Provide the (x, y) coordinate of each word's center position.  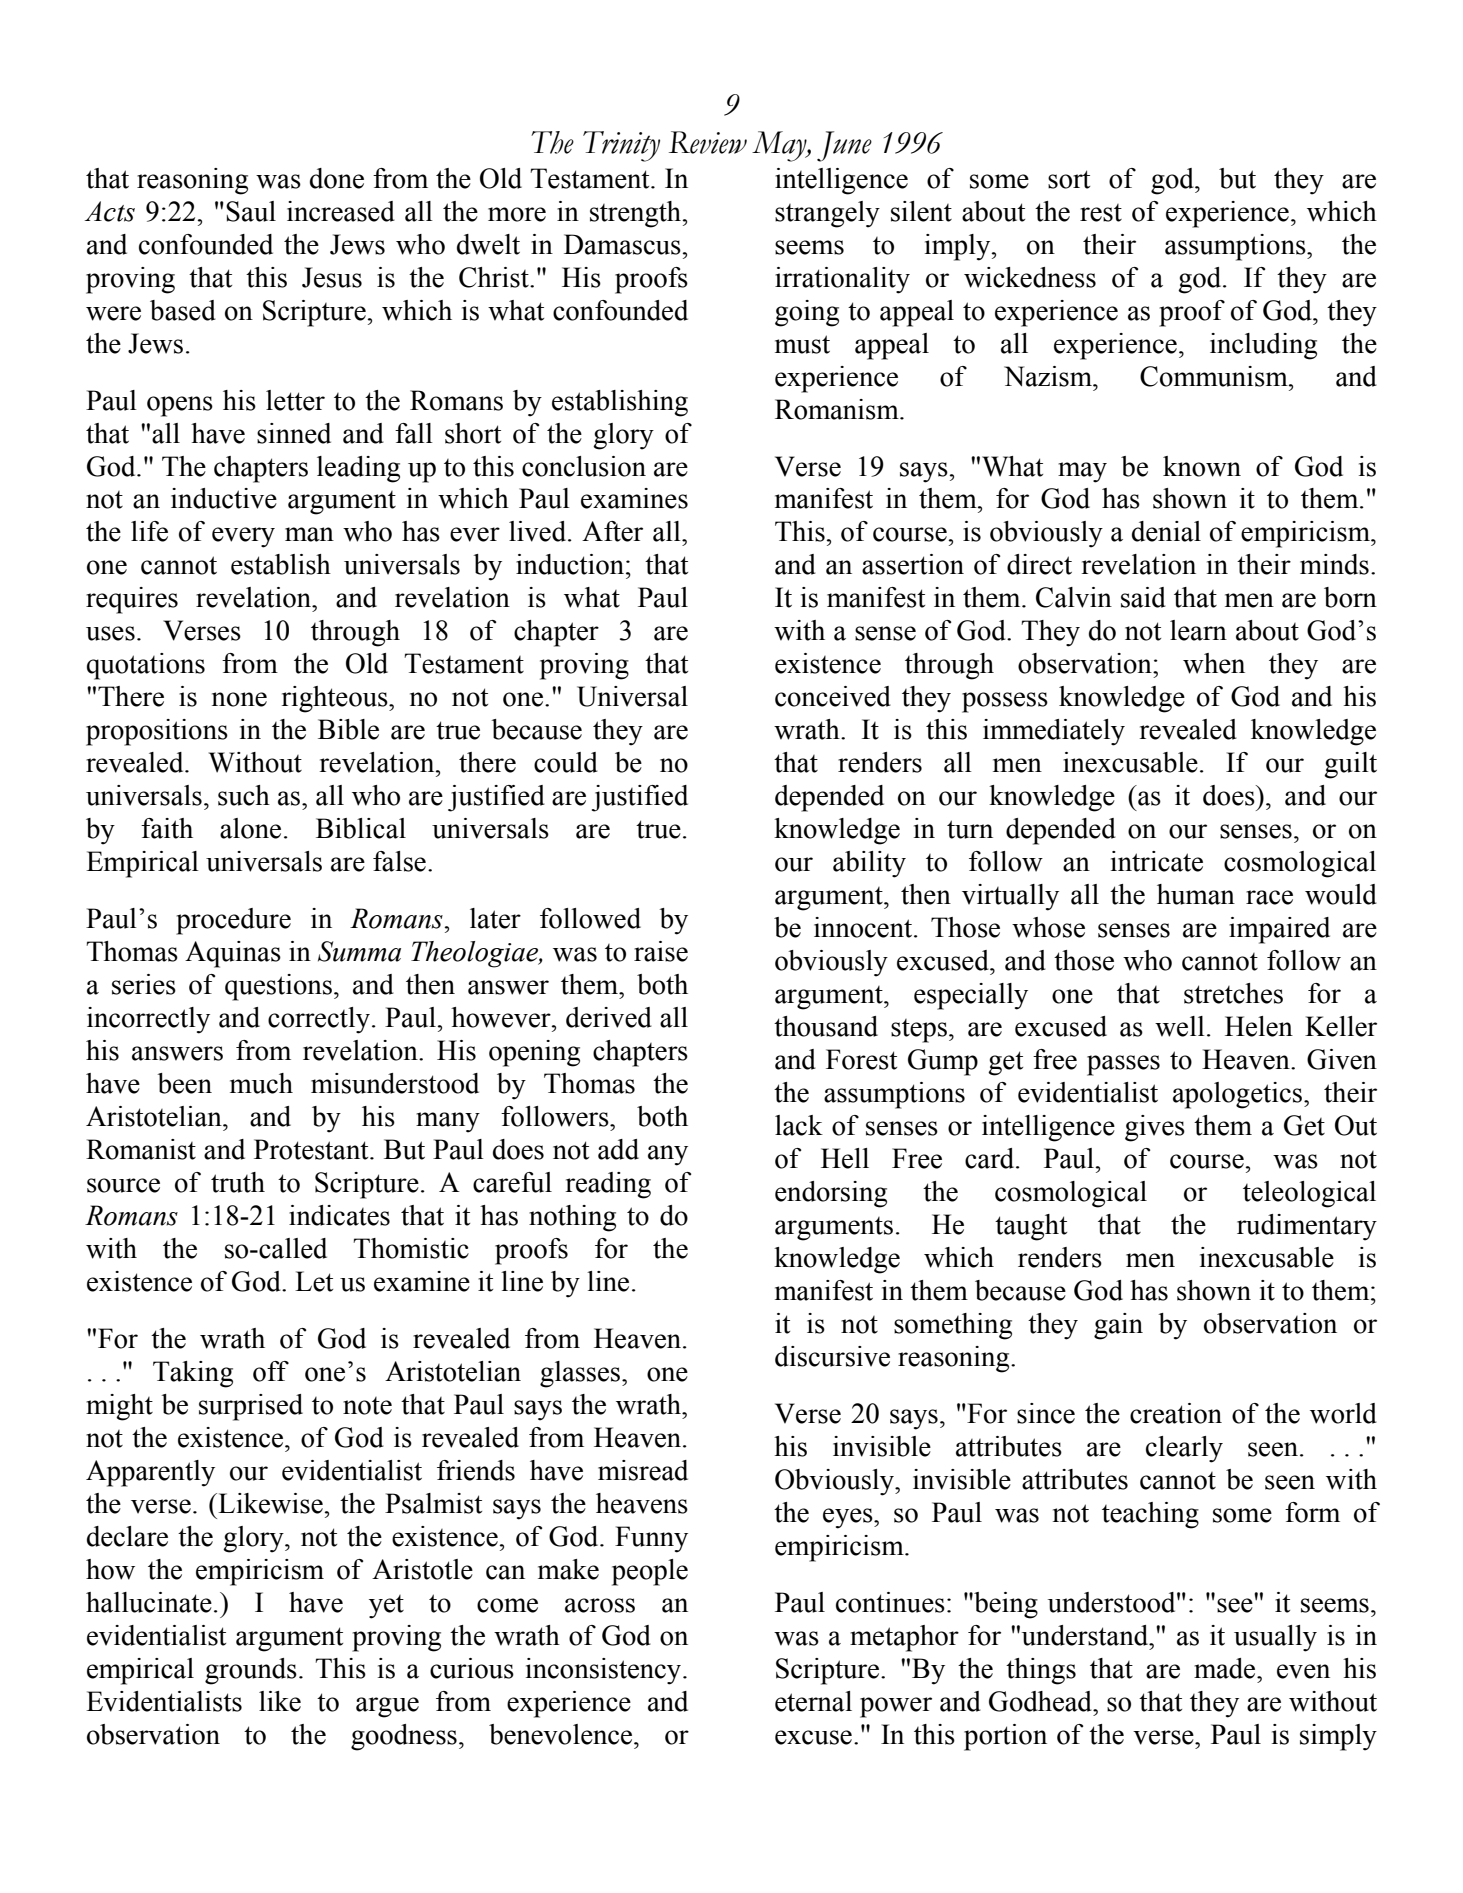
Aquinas (233, 954)
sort (1069, 179)
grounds (251, 1671)
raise (661, 951)
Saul (251, 211)
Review (708, 142)
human (1196, 894)
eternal (813, 1701)
